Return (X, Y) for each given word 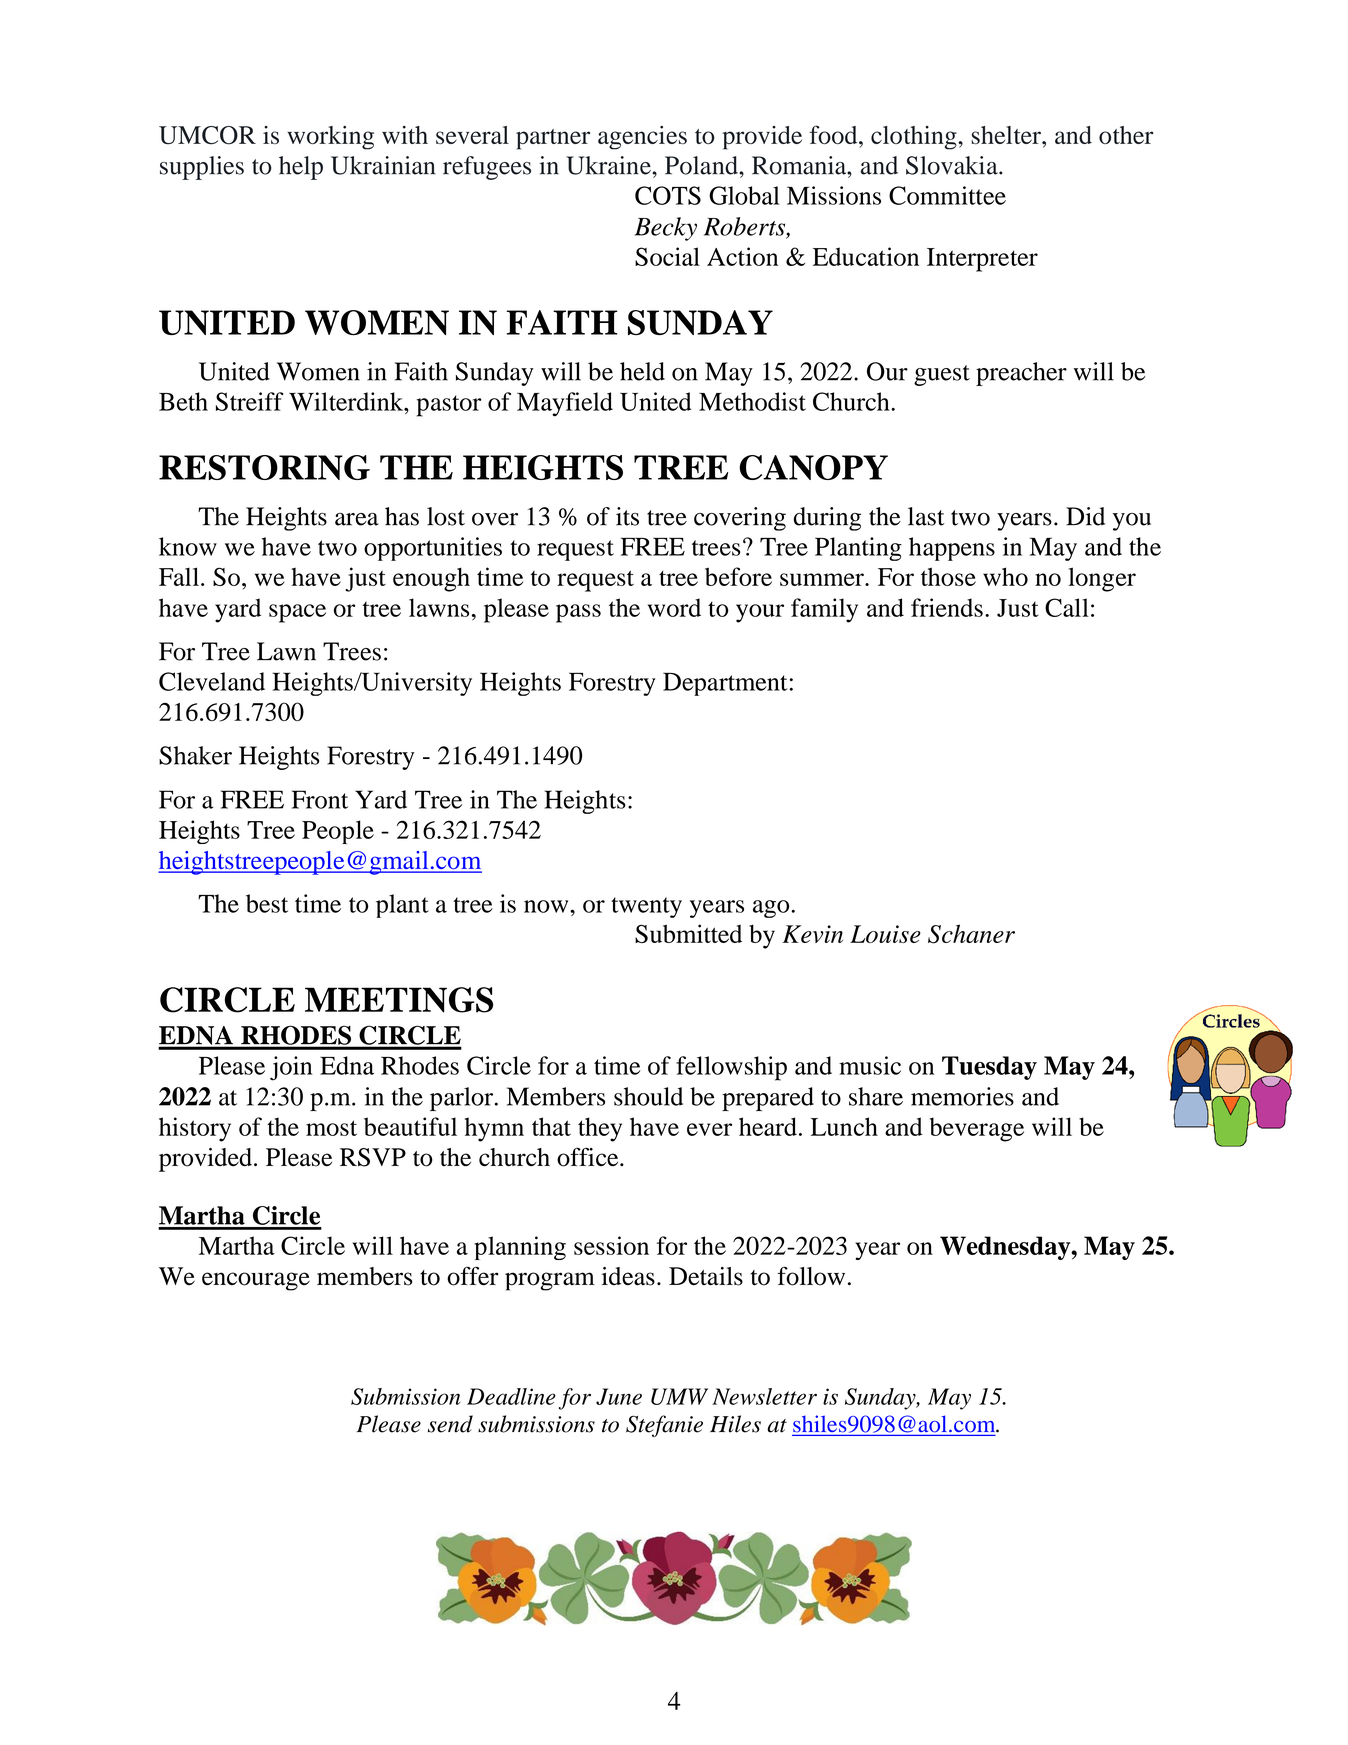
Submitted (688, 933)
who (1005, 576)
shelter (1007, 135)
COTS (668, 195)
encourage (256, 1281)
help (301, 168)
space (297, 613)
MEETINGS (399, 1000)
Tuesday (989, 1068)
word (674, 607)
